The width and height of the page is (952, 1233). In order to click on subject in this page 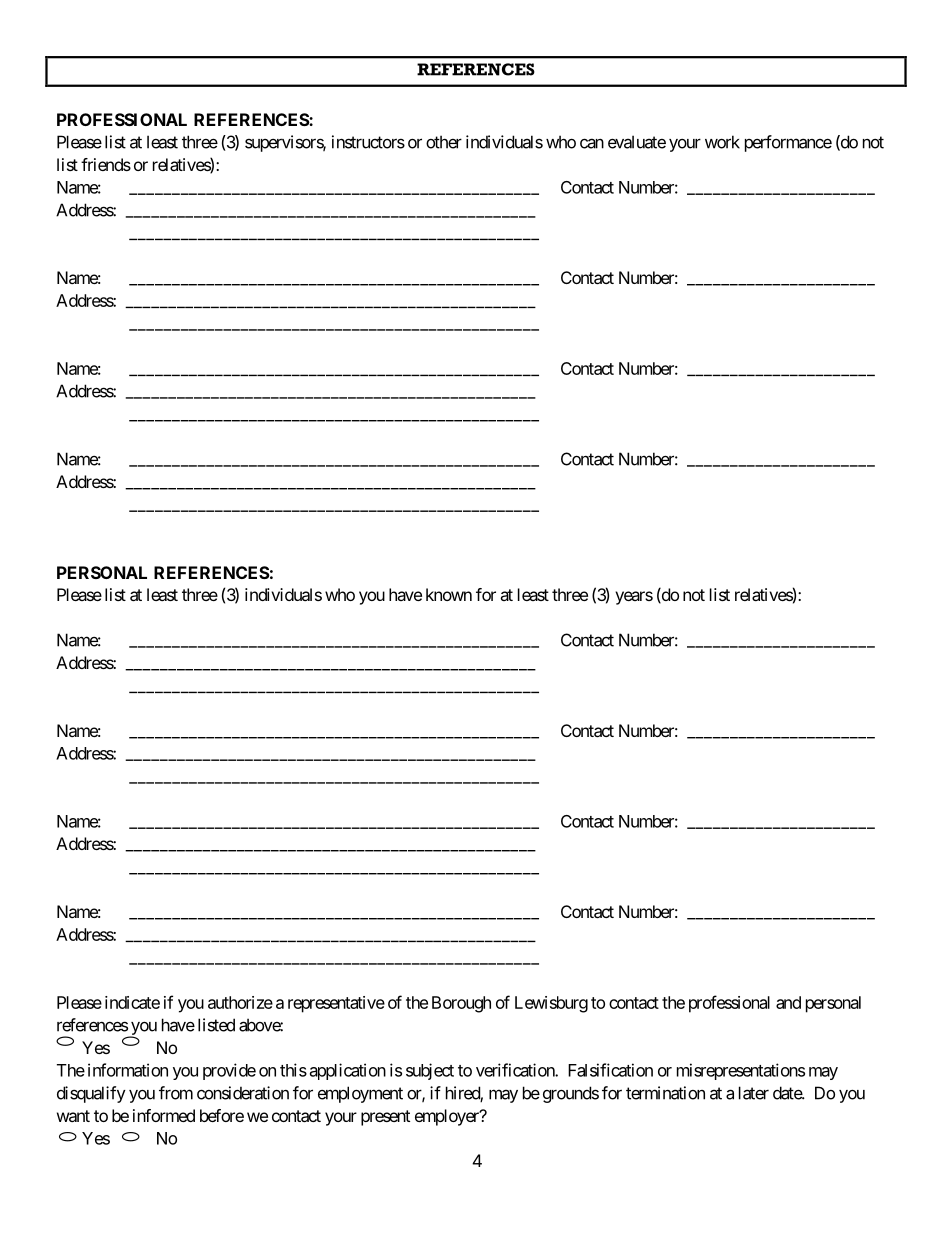, I will do `click(430, 1071)`.
